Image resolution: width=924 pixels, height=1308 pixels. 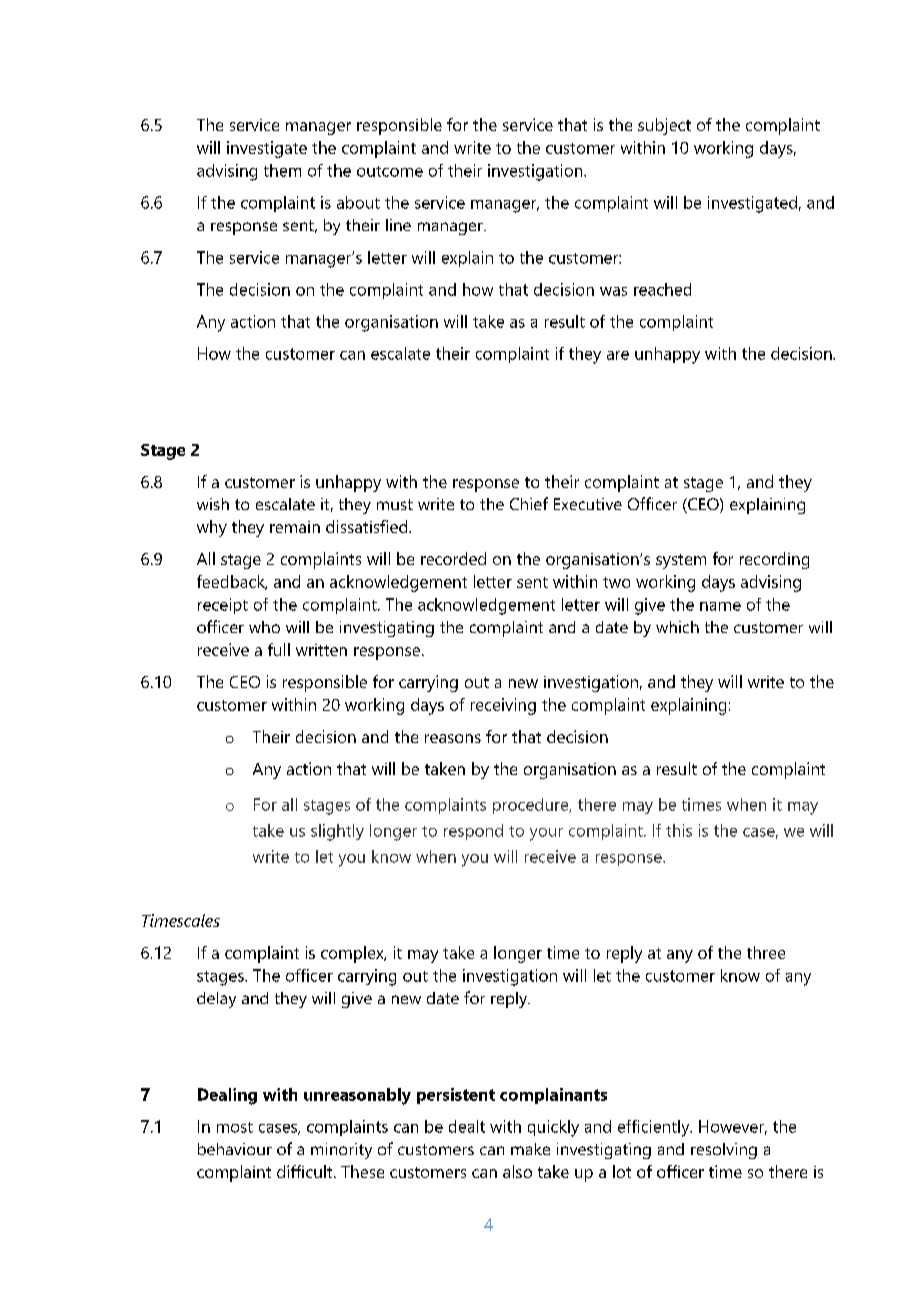 I want to click on full, so click(x=279, y=649).
